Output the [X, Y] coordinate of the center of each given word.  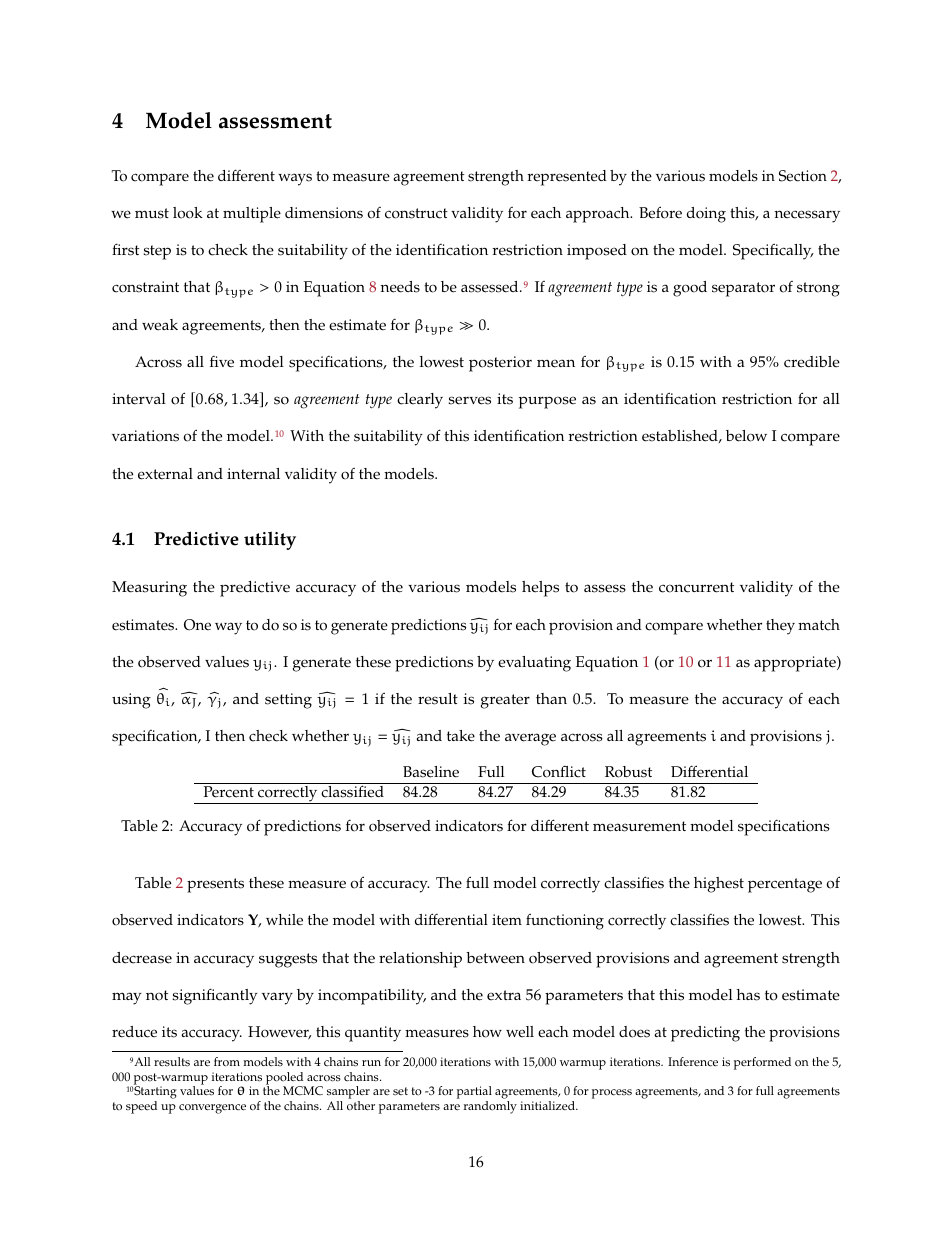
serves [469, 400]
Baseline [431, 772]
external [165, 474]
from [227, 1062]
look [188, 213]
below [746, 436]
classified [352, 790]
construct [416, 213]
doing [706, 215]
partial [474, 1094]
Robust [628, 772]
